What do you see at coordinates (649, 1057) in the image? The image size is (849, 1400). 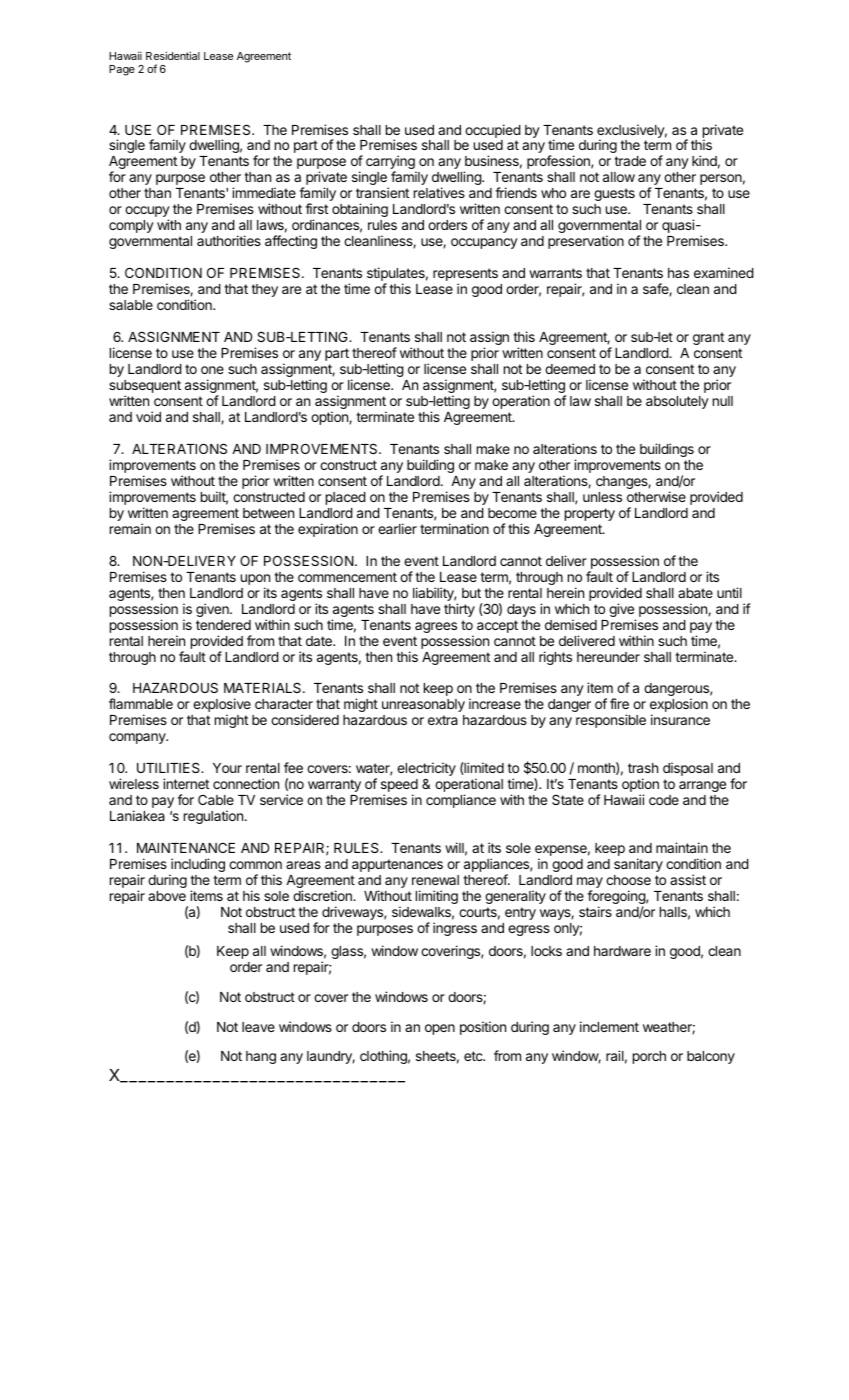 I see `porch` at bounding box center [649, 1057].
